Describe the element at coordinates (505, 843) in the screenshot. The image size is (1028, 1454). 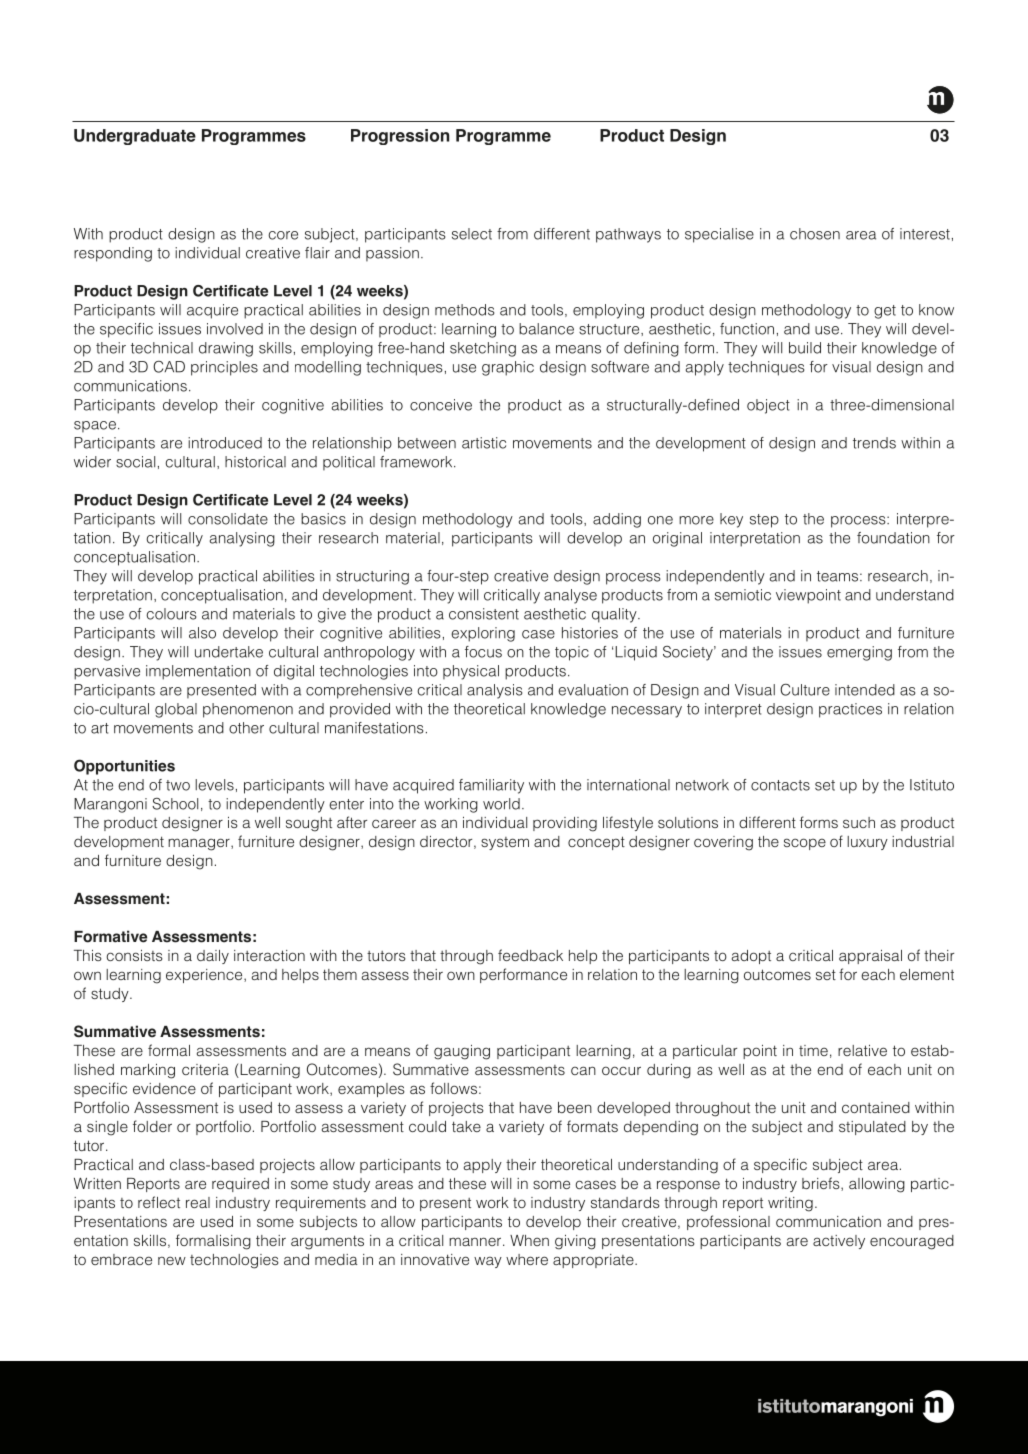
I see `system` at that location.
